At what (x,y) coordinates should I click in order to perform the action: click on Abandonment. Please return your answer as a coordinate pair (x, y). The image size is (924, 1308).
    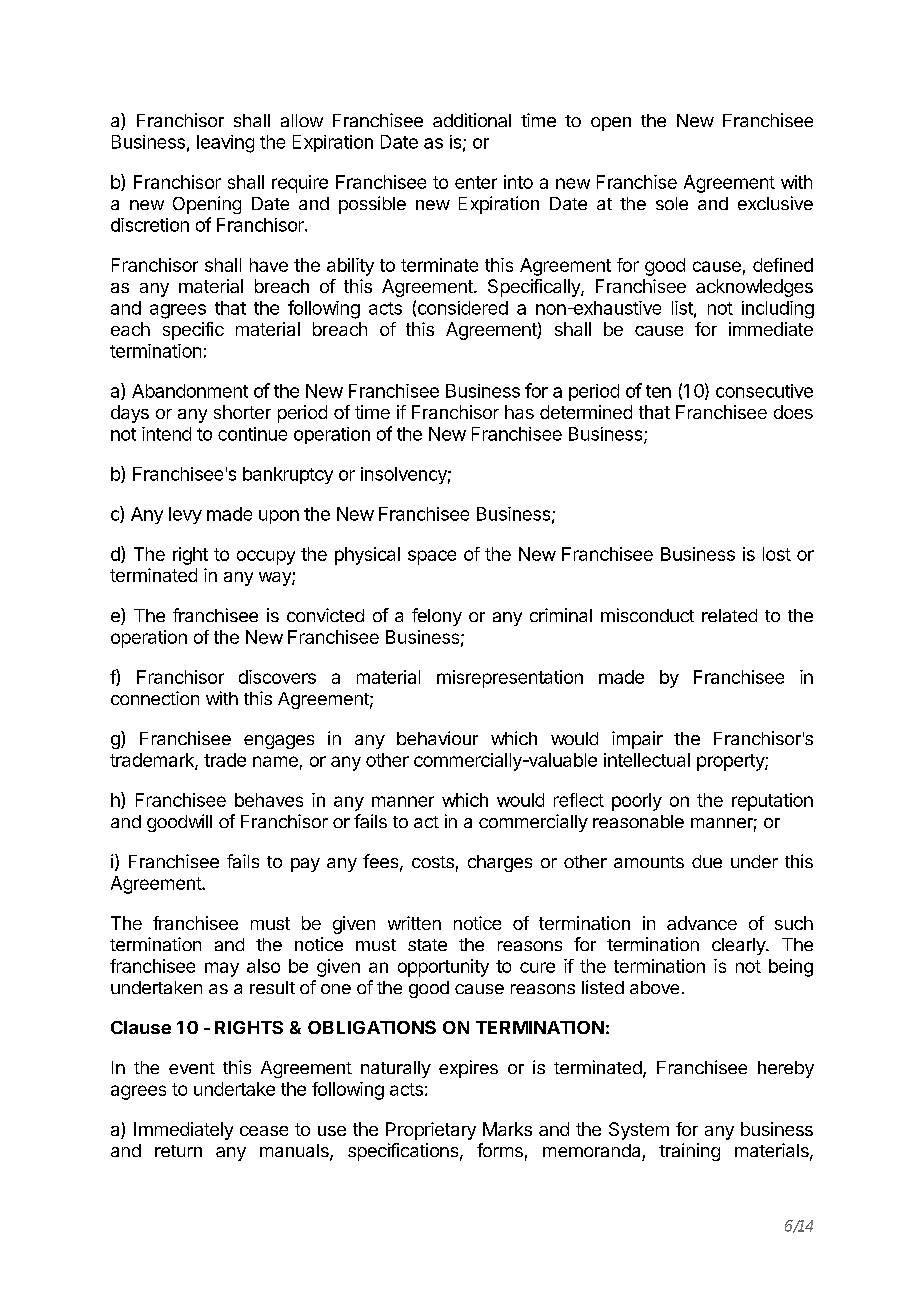
    Looking at the image, I should click on (190, 391).
